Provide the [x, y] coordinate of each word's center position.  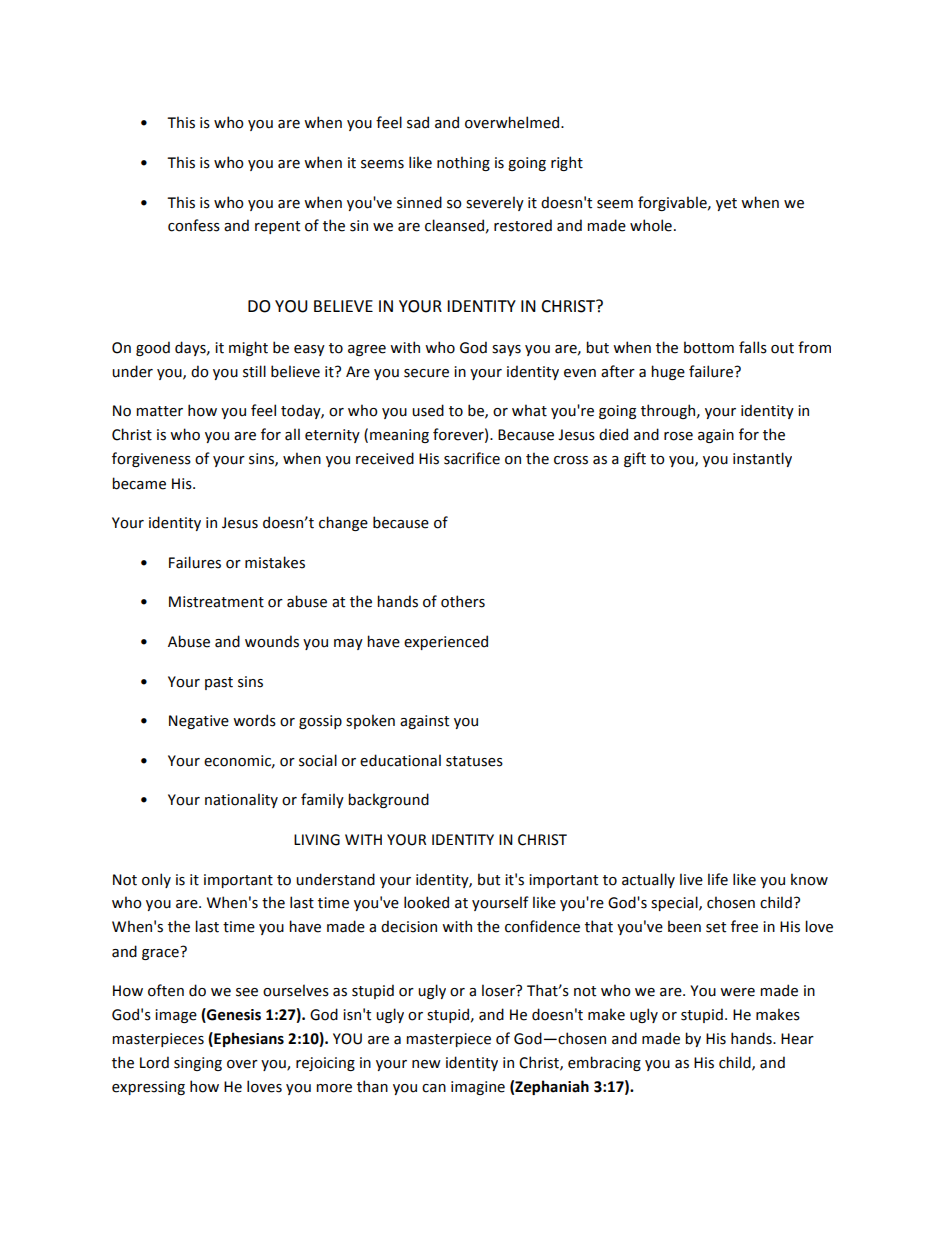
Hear [797, 1039]
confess [194, 225]
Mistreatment [216, 602]
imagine [478, 1088]
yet [726, 204]
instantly [762, 459]
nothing [463, 163]
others [463, 601]
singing [198, 1064]
